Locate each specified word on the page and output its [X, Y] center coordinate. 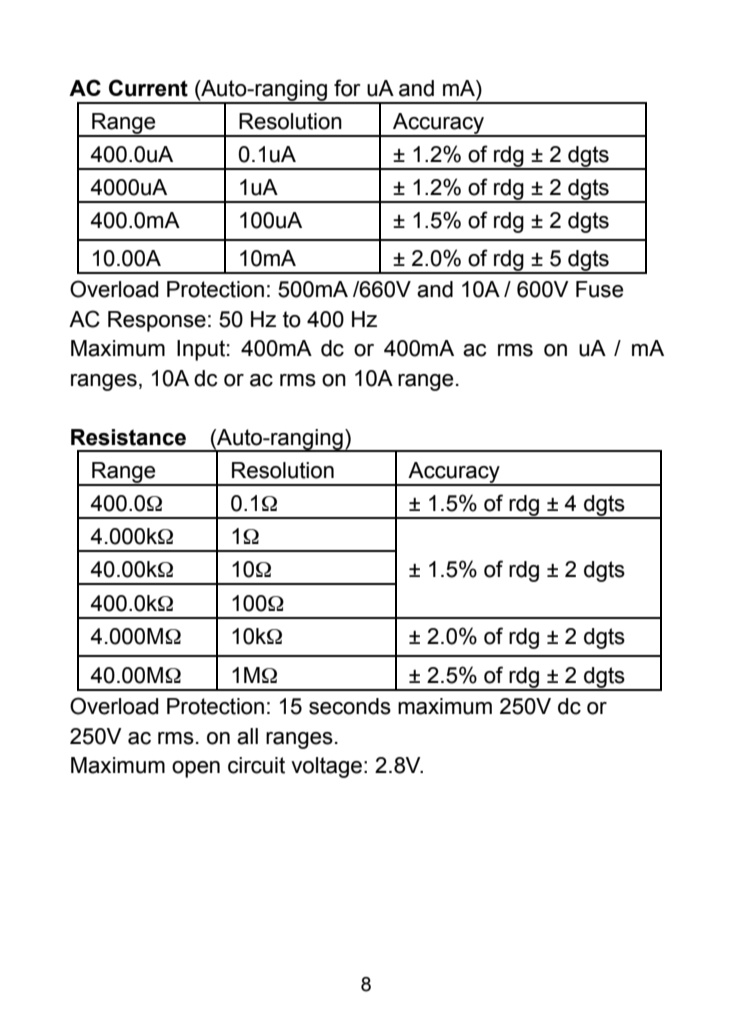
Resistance [128, 437]
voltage [326, 767]
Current [148, 88]
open [196, 769]
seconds [350, 706]
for [347, 88]
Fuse [599, 289]
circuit [256, 765]
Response [157, 321]
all [247, 736]
